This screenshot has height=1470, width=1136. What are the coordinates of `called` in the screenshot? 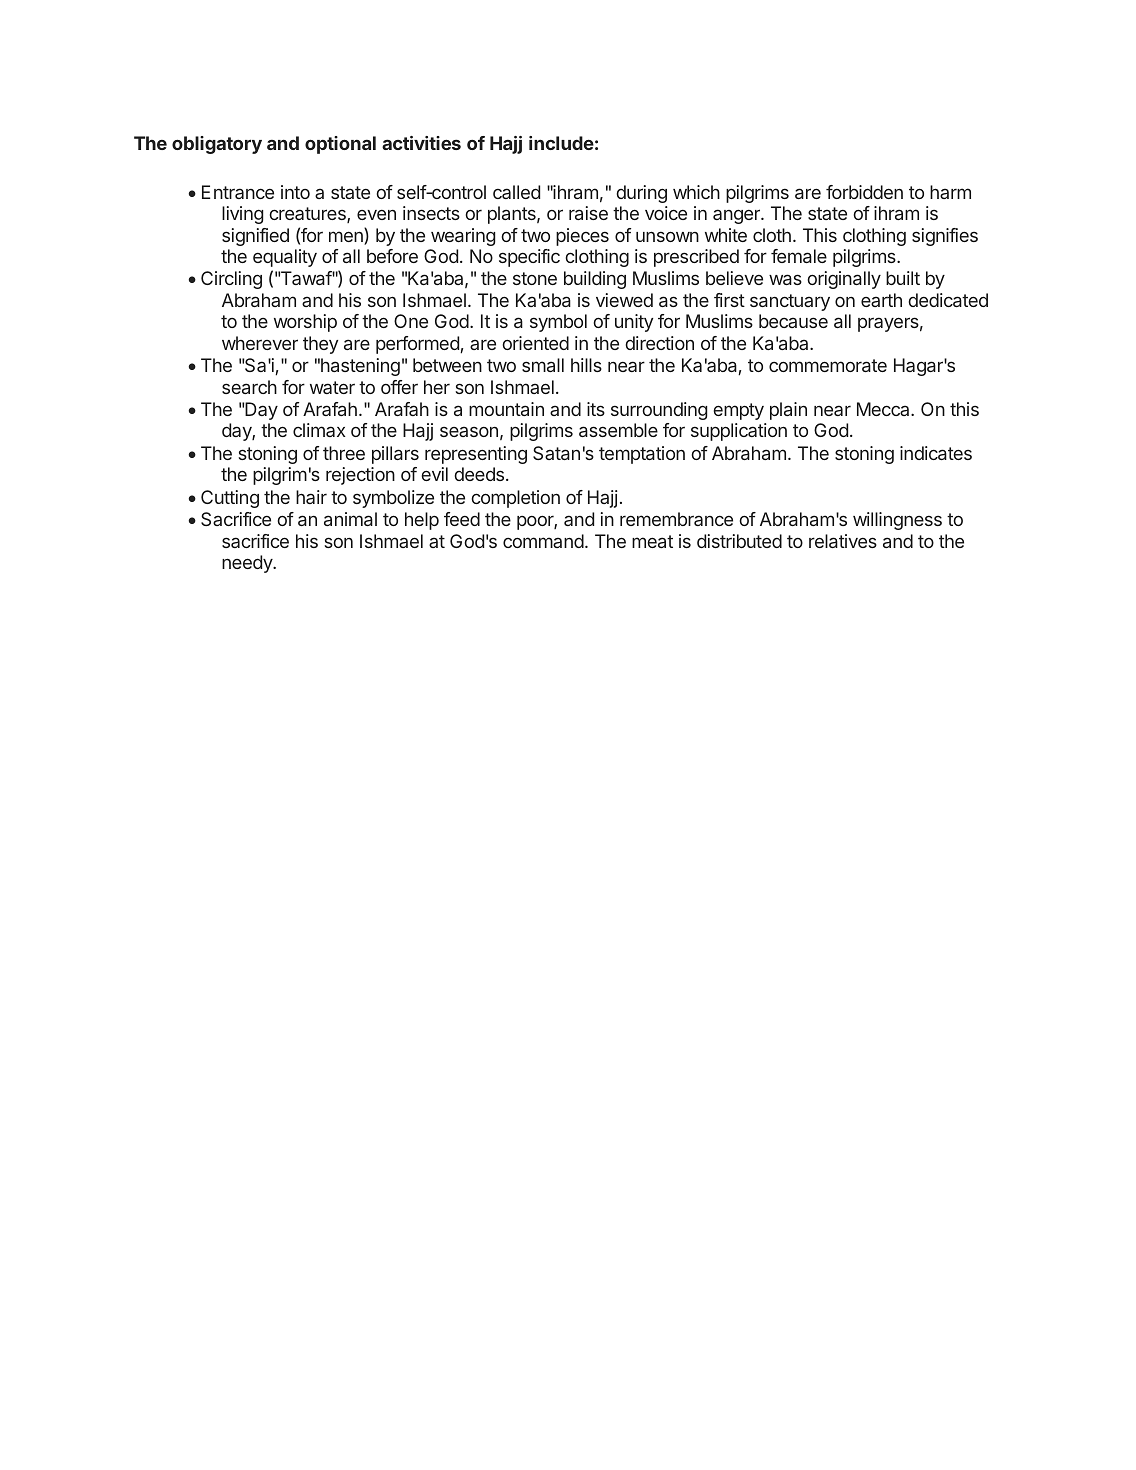 It's located at (516, 192).
